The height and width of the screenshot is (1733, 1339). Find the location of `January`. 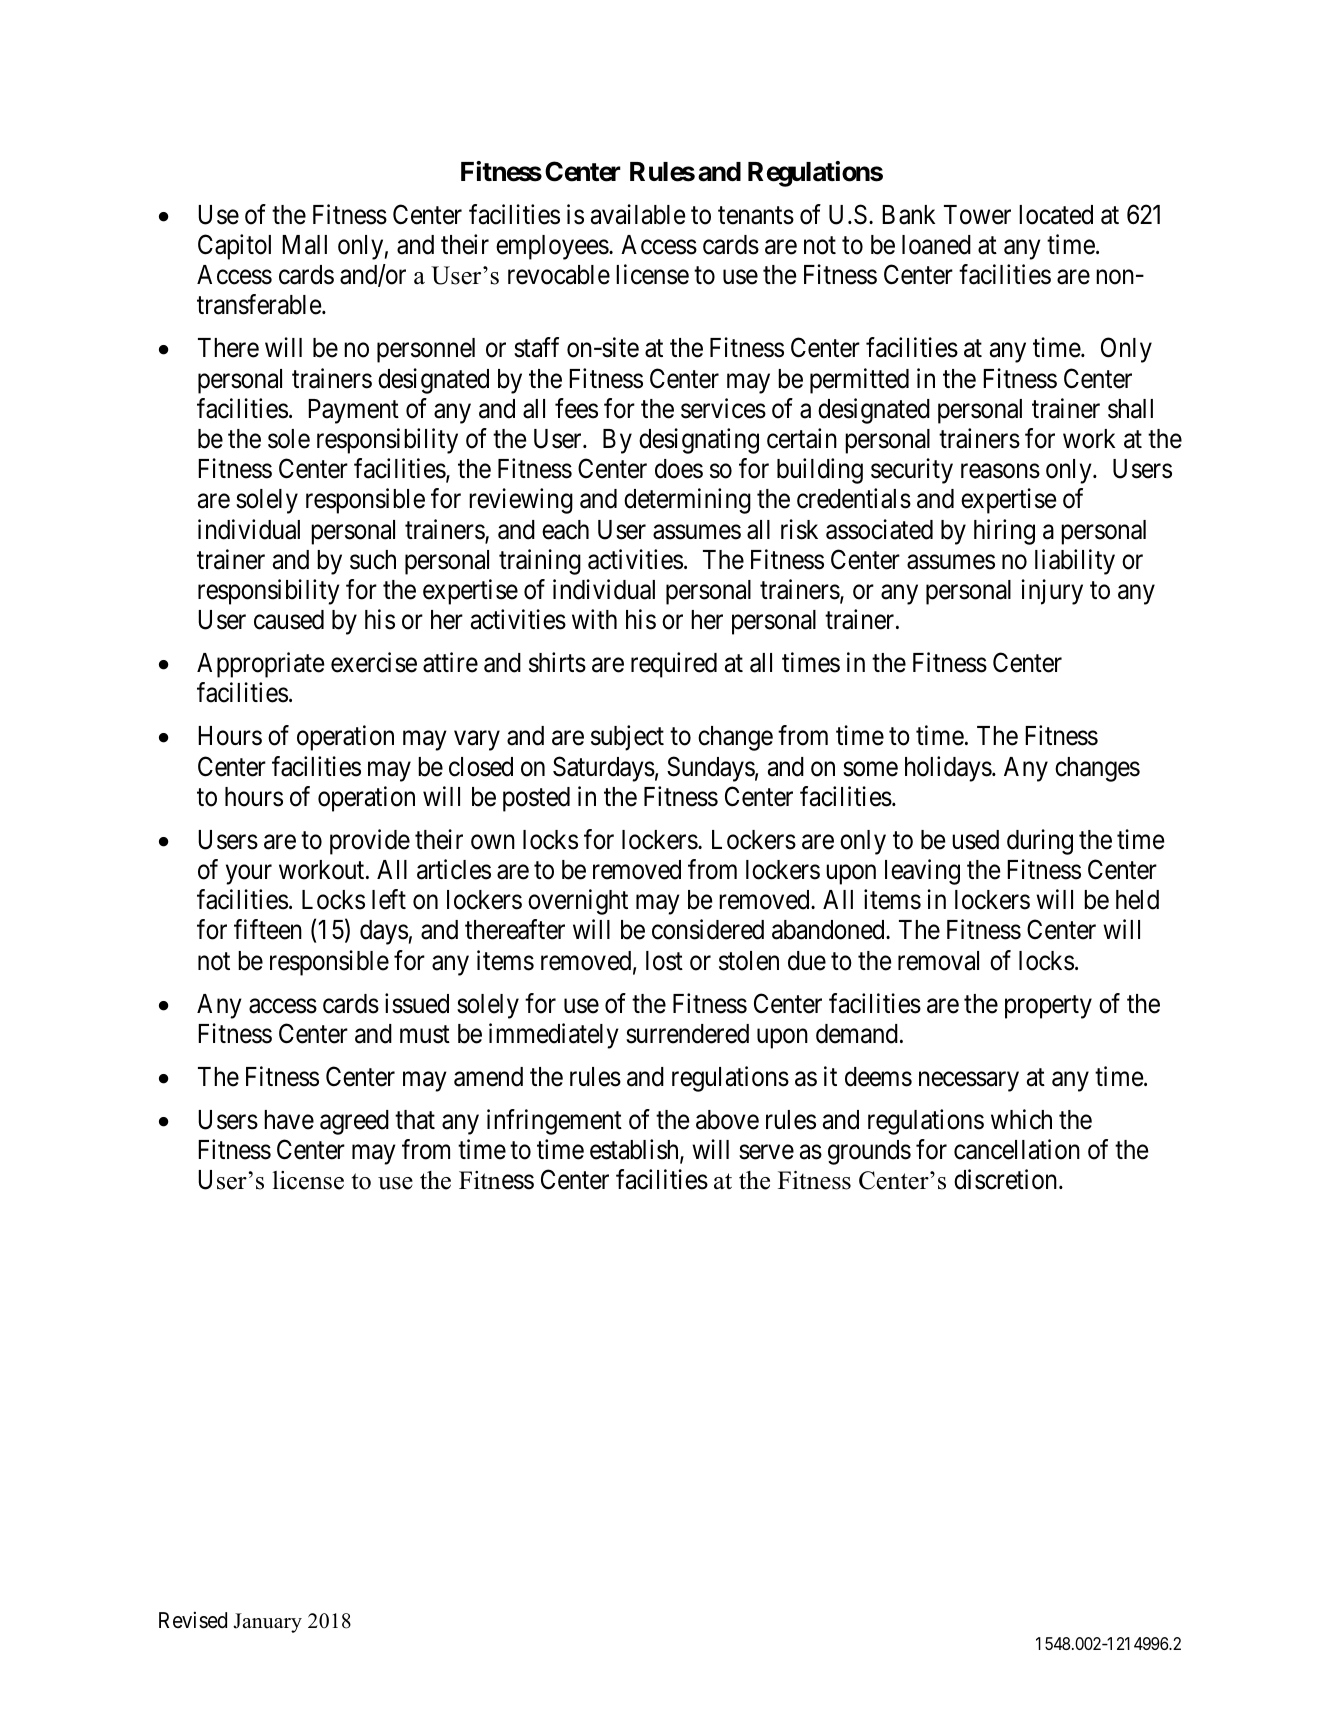

January is located at coordinates (267, 1623).
